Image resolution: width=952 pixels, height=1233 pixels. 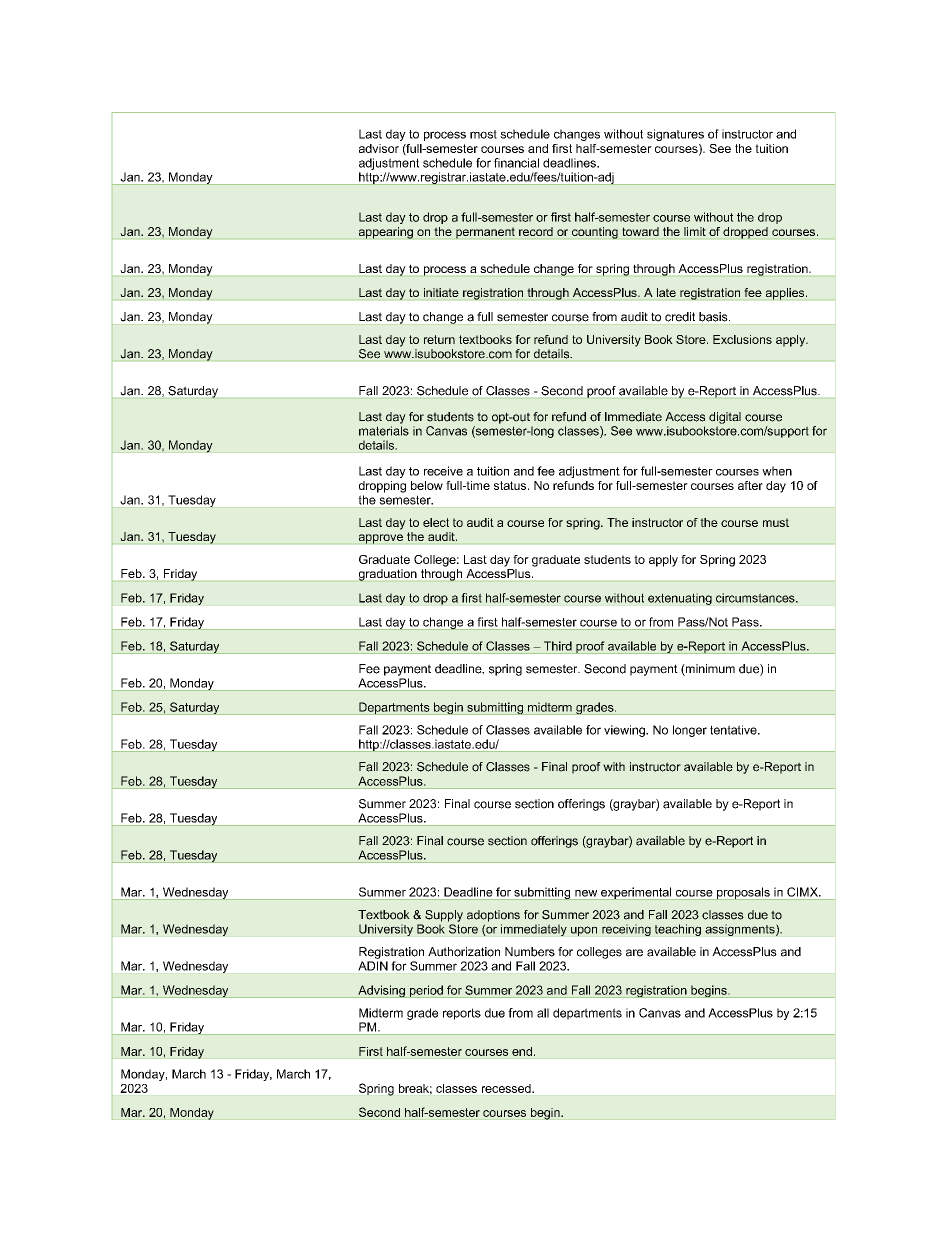 I want to click on counting, so click(x=595, y=233).
